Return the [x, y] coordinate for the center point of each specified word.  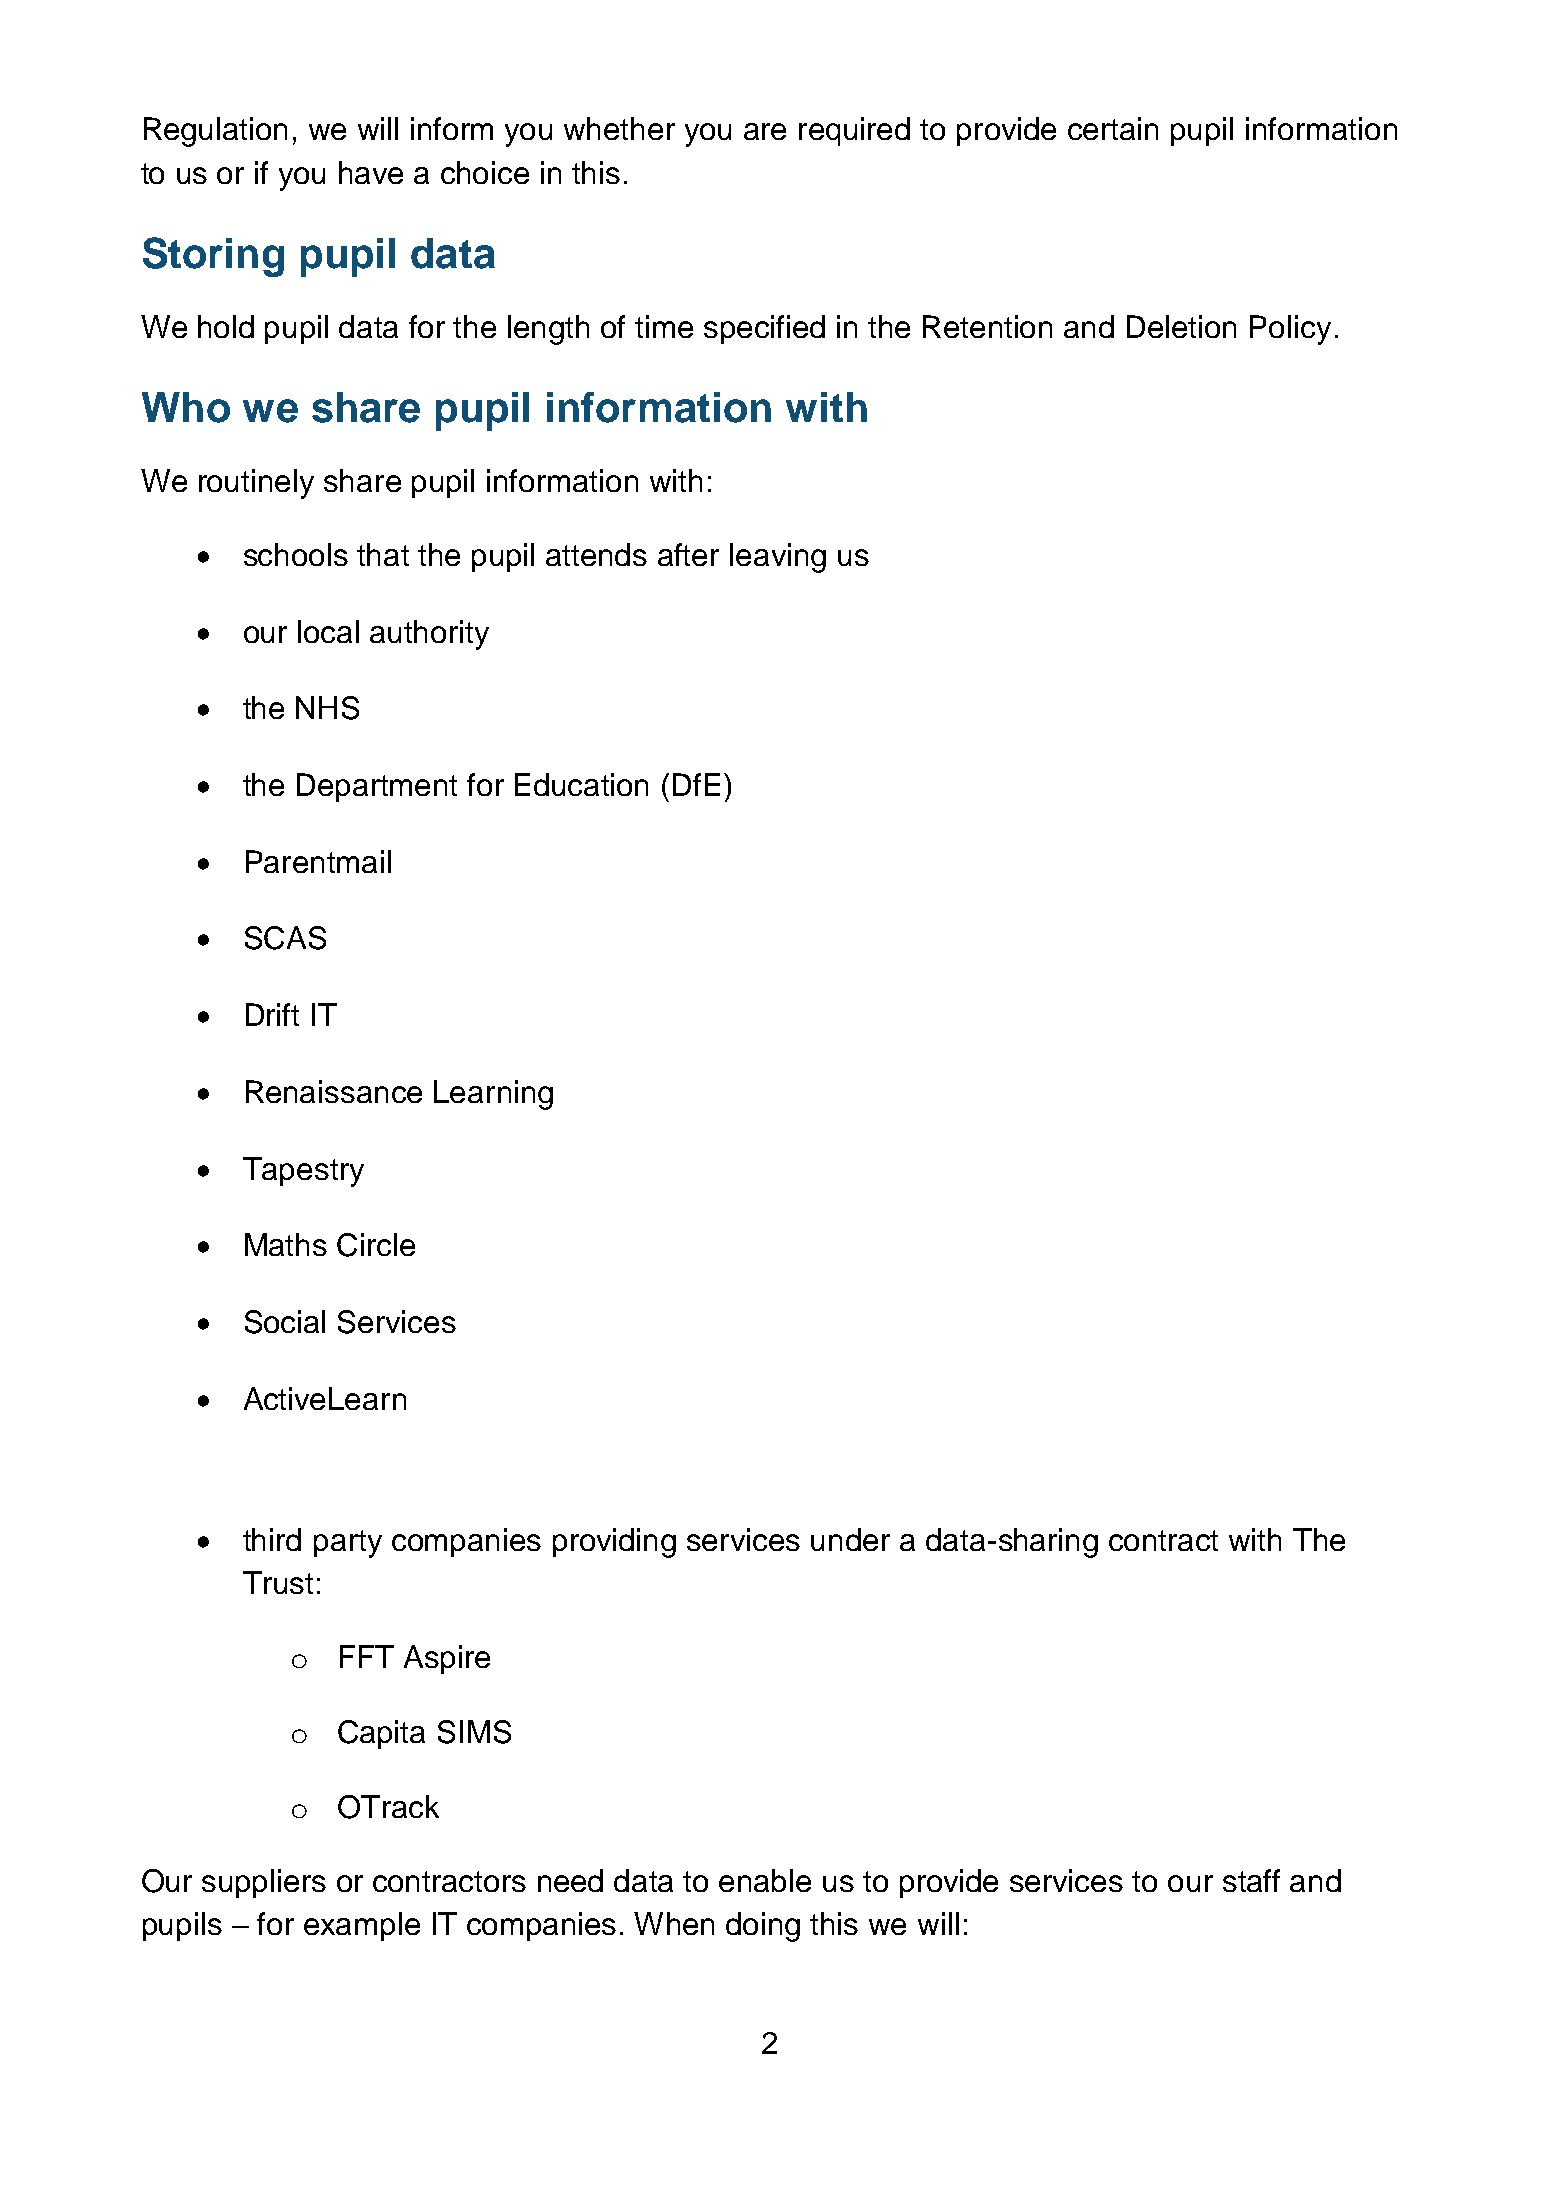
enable [765, 1880]
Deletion [1181, 326]
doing [763, 1927]
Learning [493, 1095]
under [850, 1539]
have [371, 172]
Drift [272, 1014]
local [328, 631]
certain [1113, 128]
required [854, 131]
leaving [778, 558]
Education [581, 784]
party [348, 1544]
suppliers [264, 1883]
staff [1251, 1880]
